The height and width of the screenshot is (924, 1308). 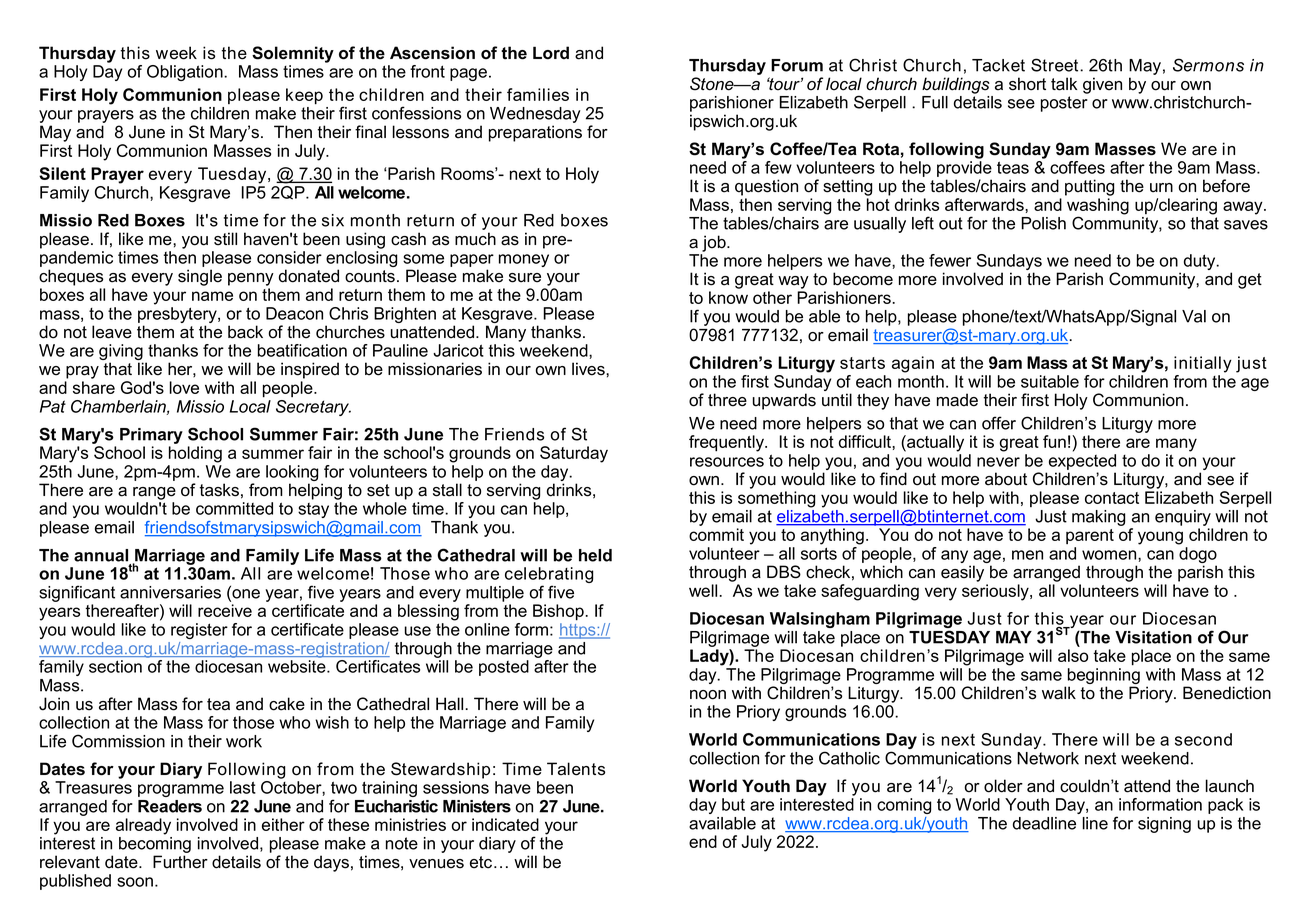 I want to click on families, so click(x=538, y=94).
